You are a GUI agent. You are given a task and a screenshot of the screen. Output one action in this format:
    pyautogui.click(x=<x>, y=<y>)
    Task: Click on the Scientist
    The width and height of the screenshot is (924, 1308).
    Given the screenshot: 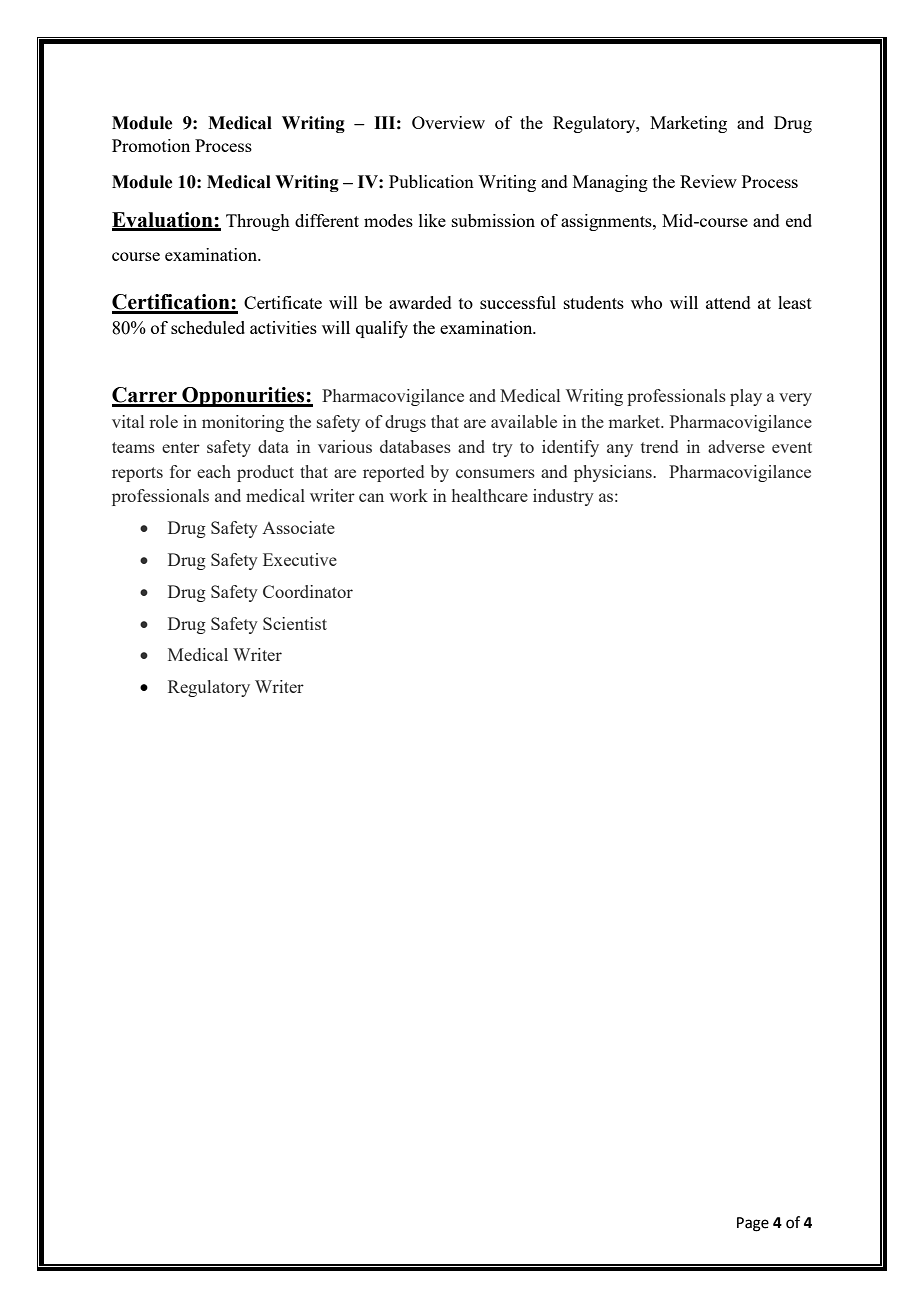 What is the action you would take?
    pyautogui.click(x=295, y=623)
